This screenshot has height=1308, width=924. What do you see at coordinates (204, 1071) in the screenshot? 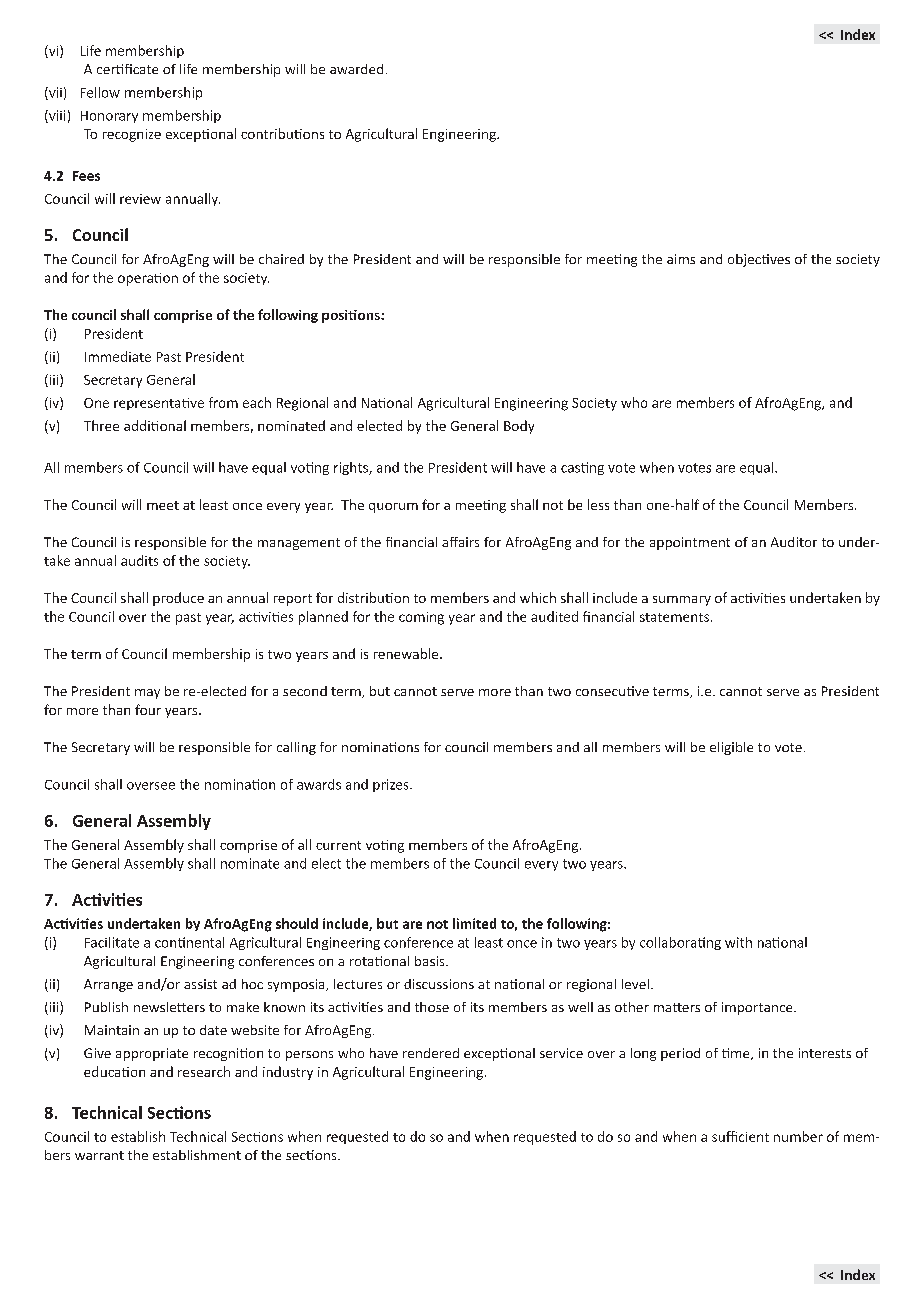
I see `research` at bounding box center [204, 1071].
